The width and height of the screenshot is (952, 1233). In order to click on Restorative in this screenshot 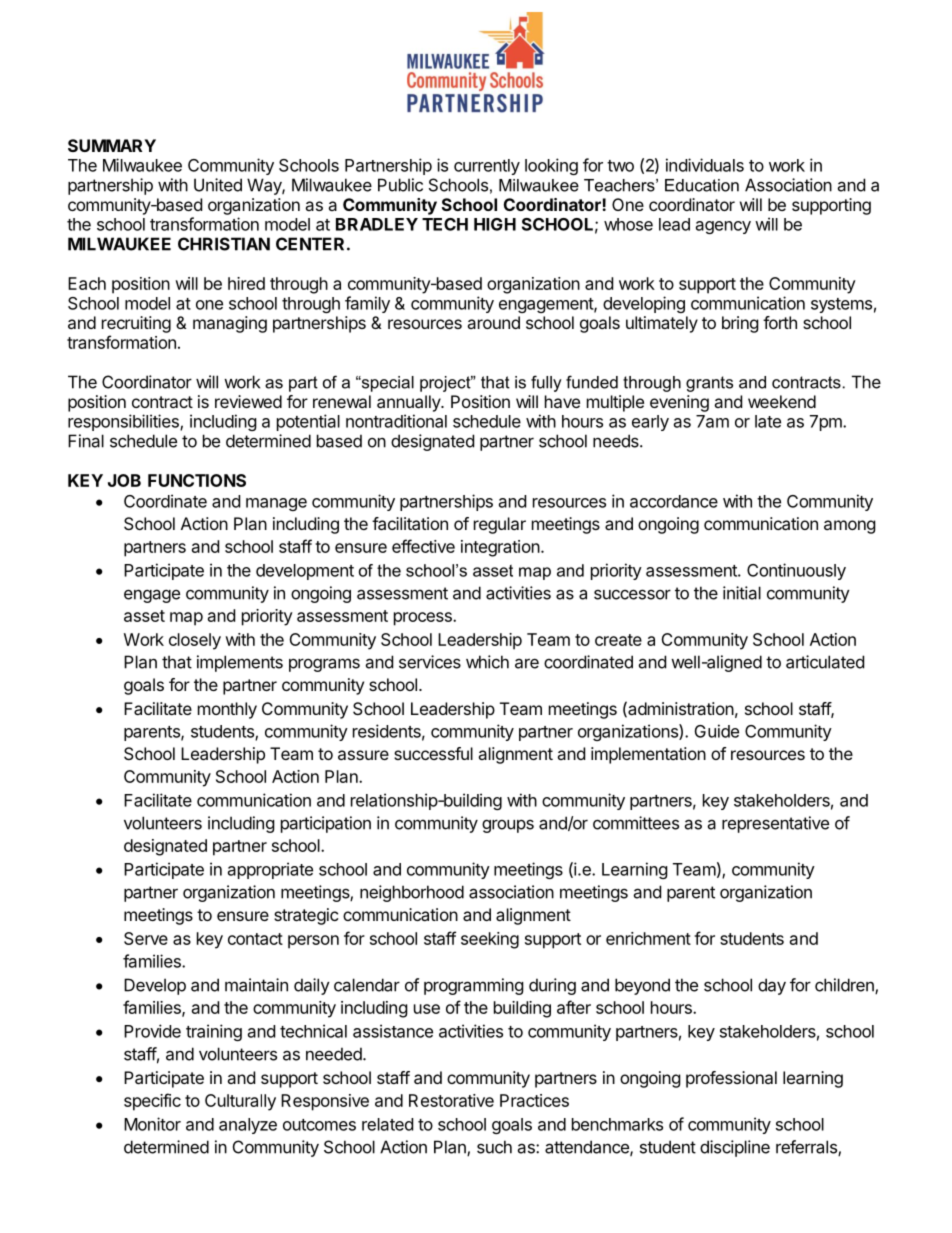, I will do `click(451, 1100)`.
